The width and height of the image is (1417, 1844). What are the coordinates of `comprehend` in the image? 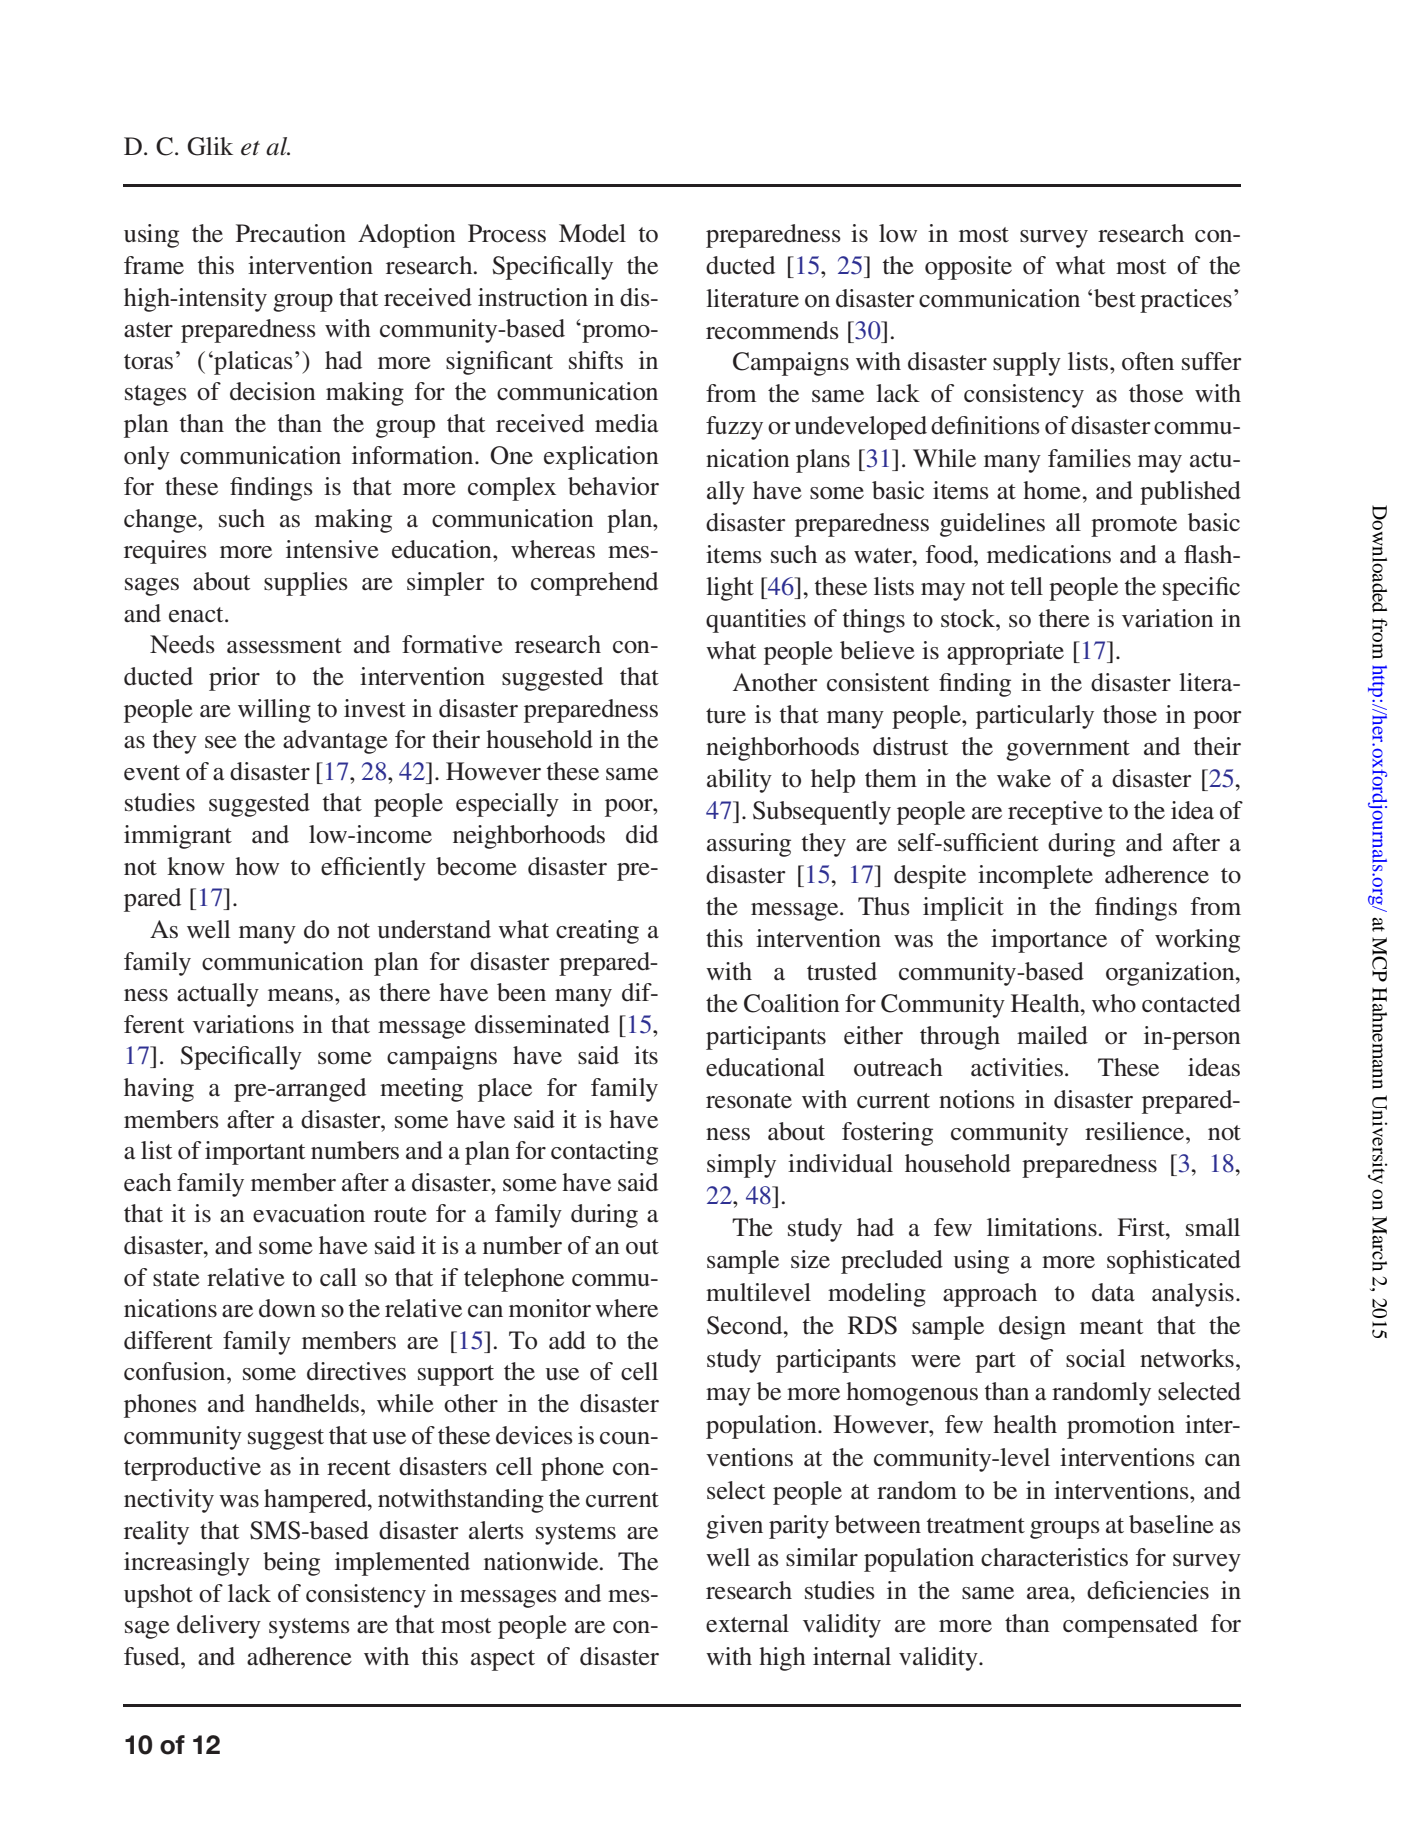 It's located at (594, 584).
